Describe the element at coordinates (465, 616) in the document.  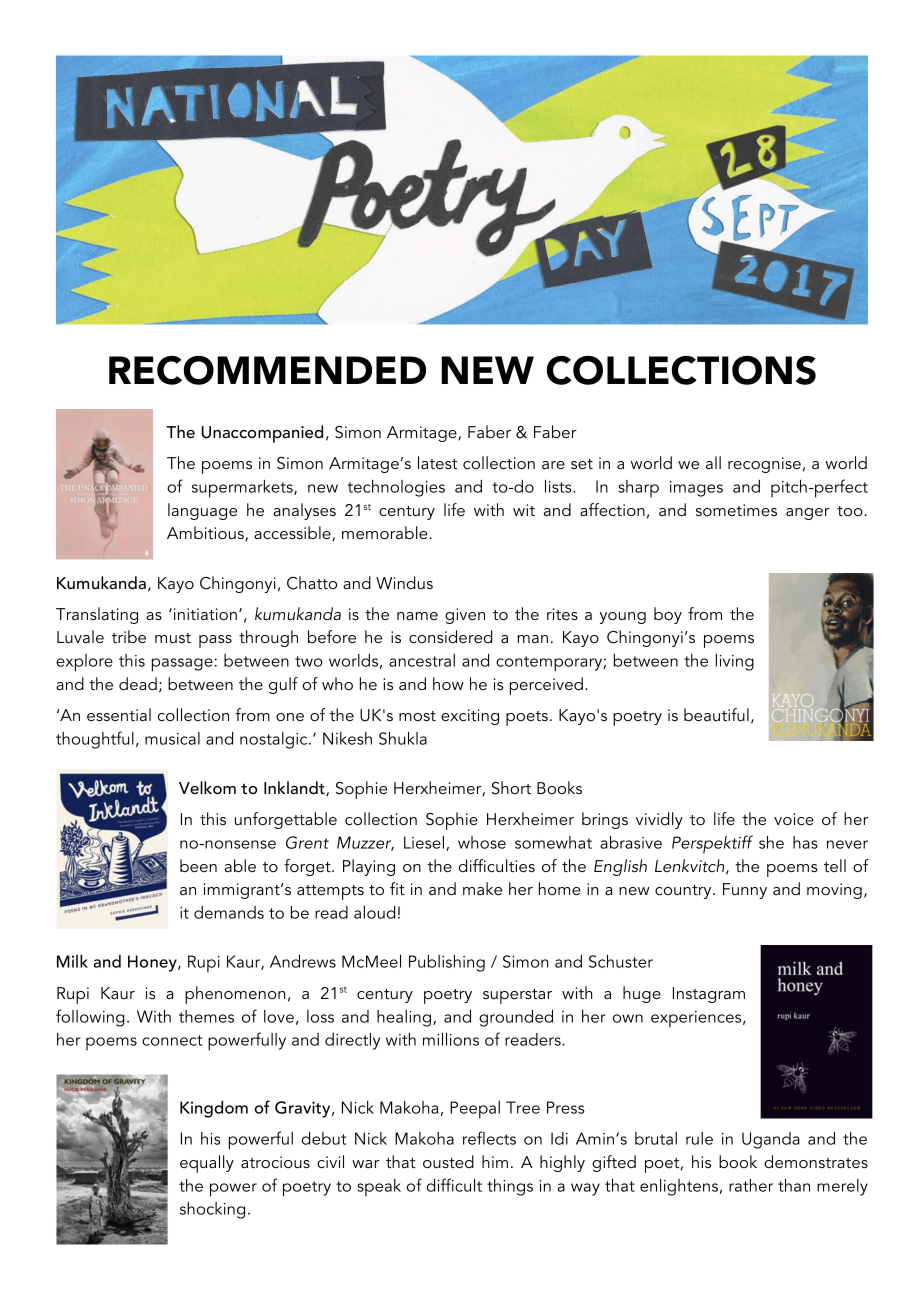
I see `given` at that location.
